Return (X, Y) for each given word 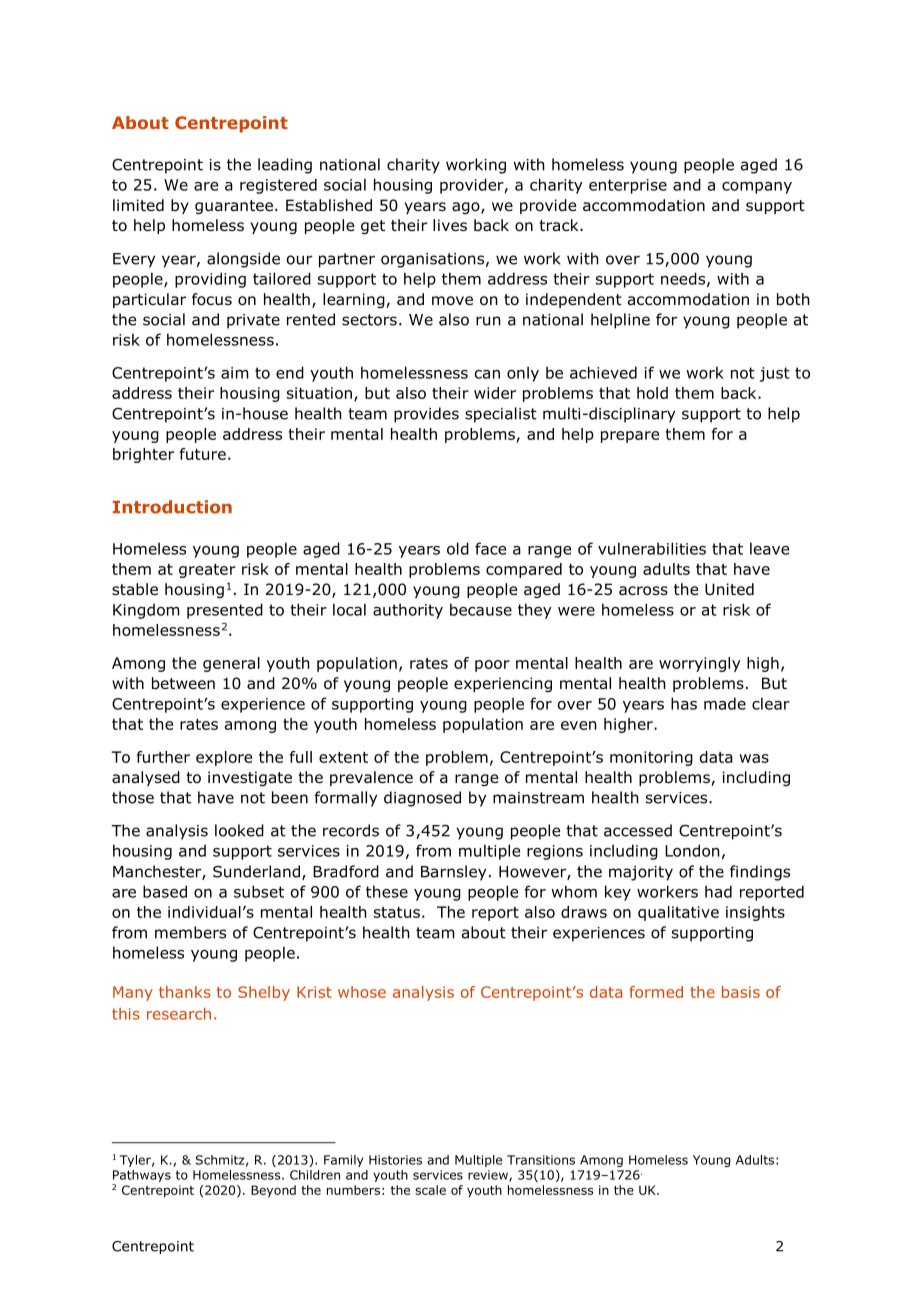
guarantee (234, 207)
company (757, 188)
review (489, 1176)
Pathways (141, 1177)
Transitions (541, 1160)
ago (467, 208)
